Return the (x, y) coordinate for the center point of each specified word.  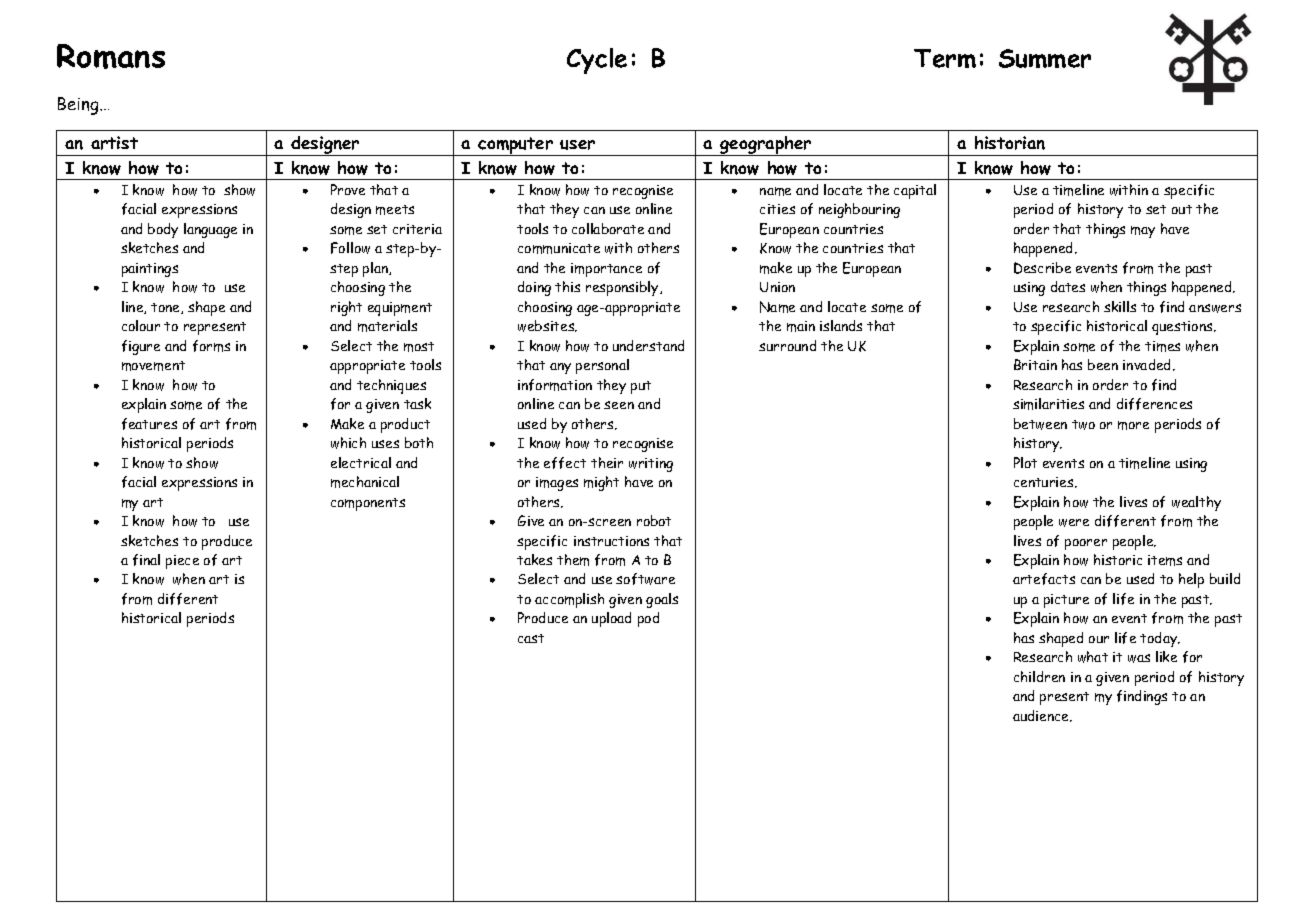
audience (1042, 716)
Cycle (597, 61)
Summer (1045, 58)
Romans (111, 56)
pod (648, 619)
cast (531, 638)
